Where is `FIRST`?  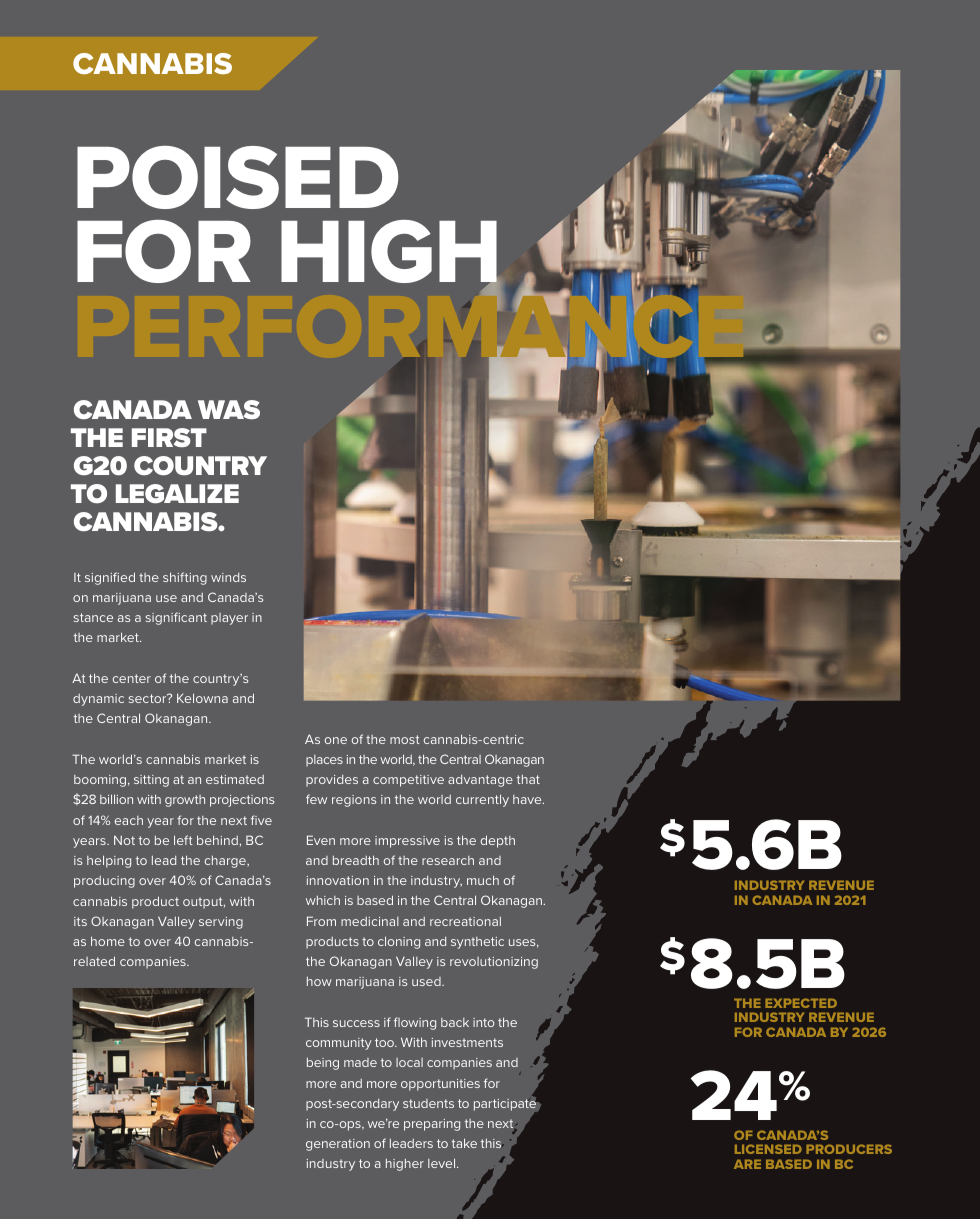
FIRST is located at coordinates (169, 437).
